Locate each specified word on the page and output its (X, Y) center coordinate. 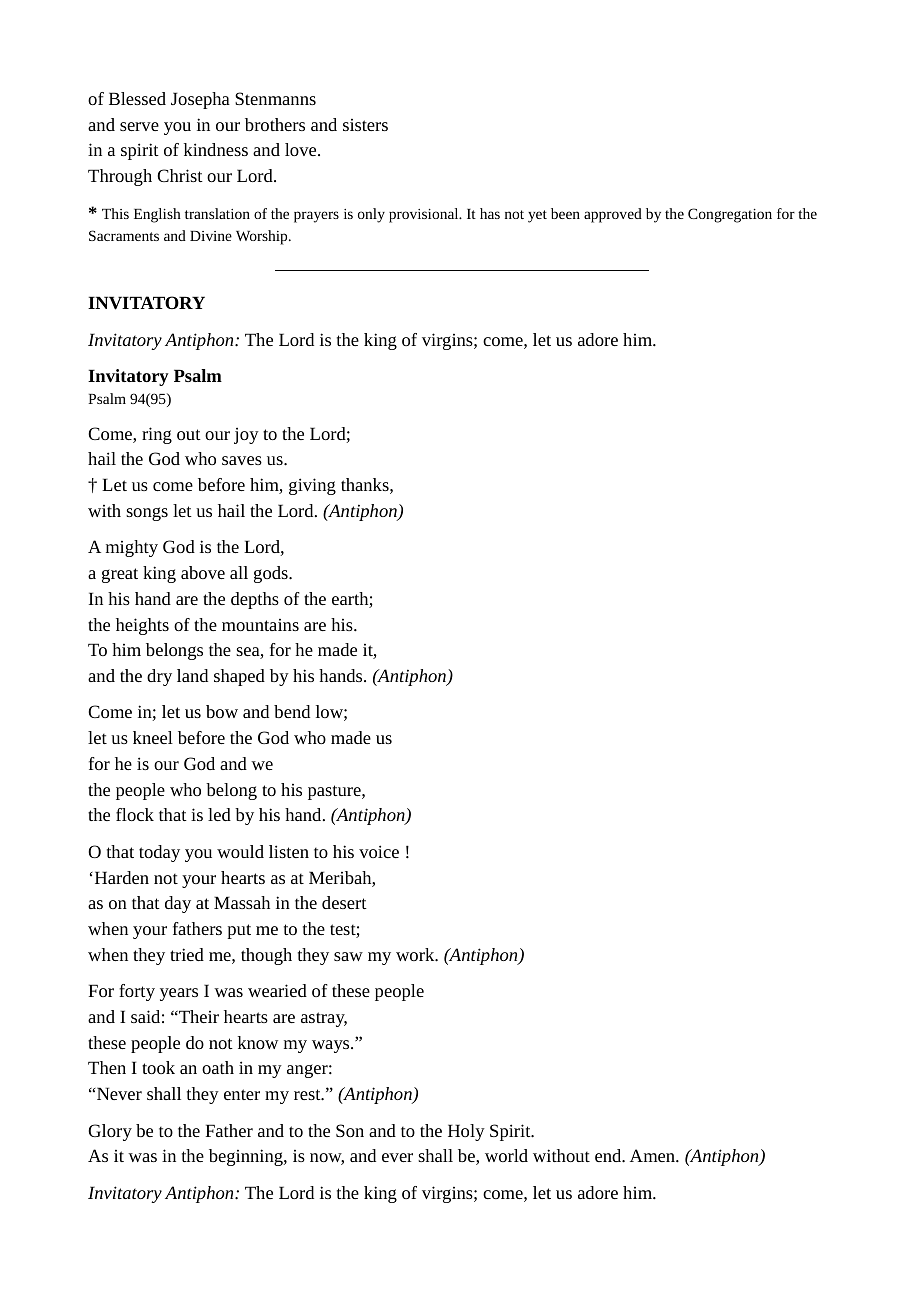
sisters (365, 125)
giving (312, 486)
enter (242, 1094)
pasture (335, 792)
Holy (466, 1132)
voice (379, 851)
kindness (216, 149)
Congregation (730, 215)
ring (157, 435)
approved (613, 215)
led (219, 814)
